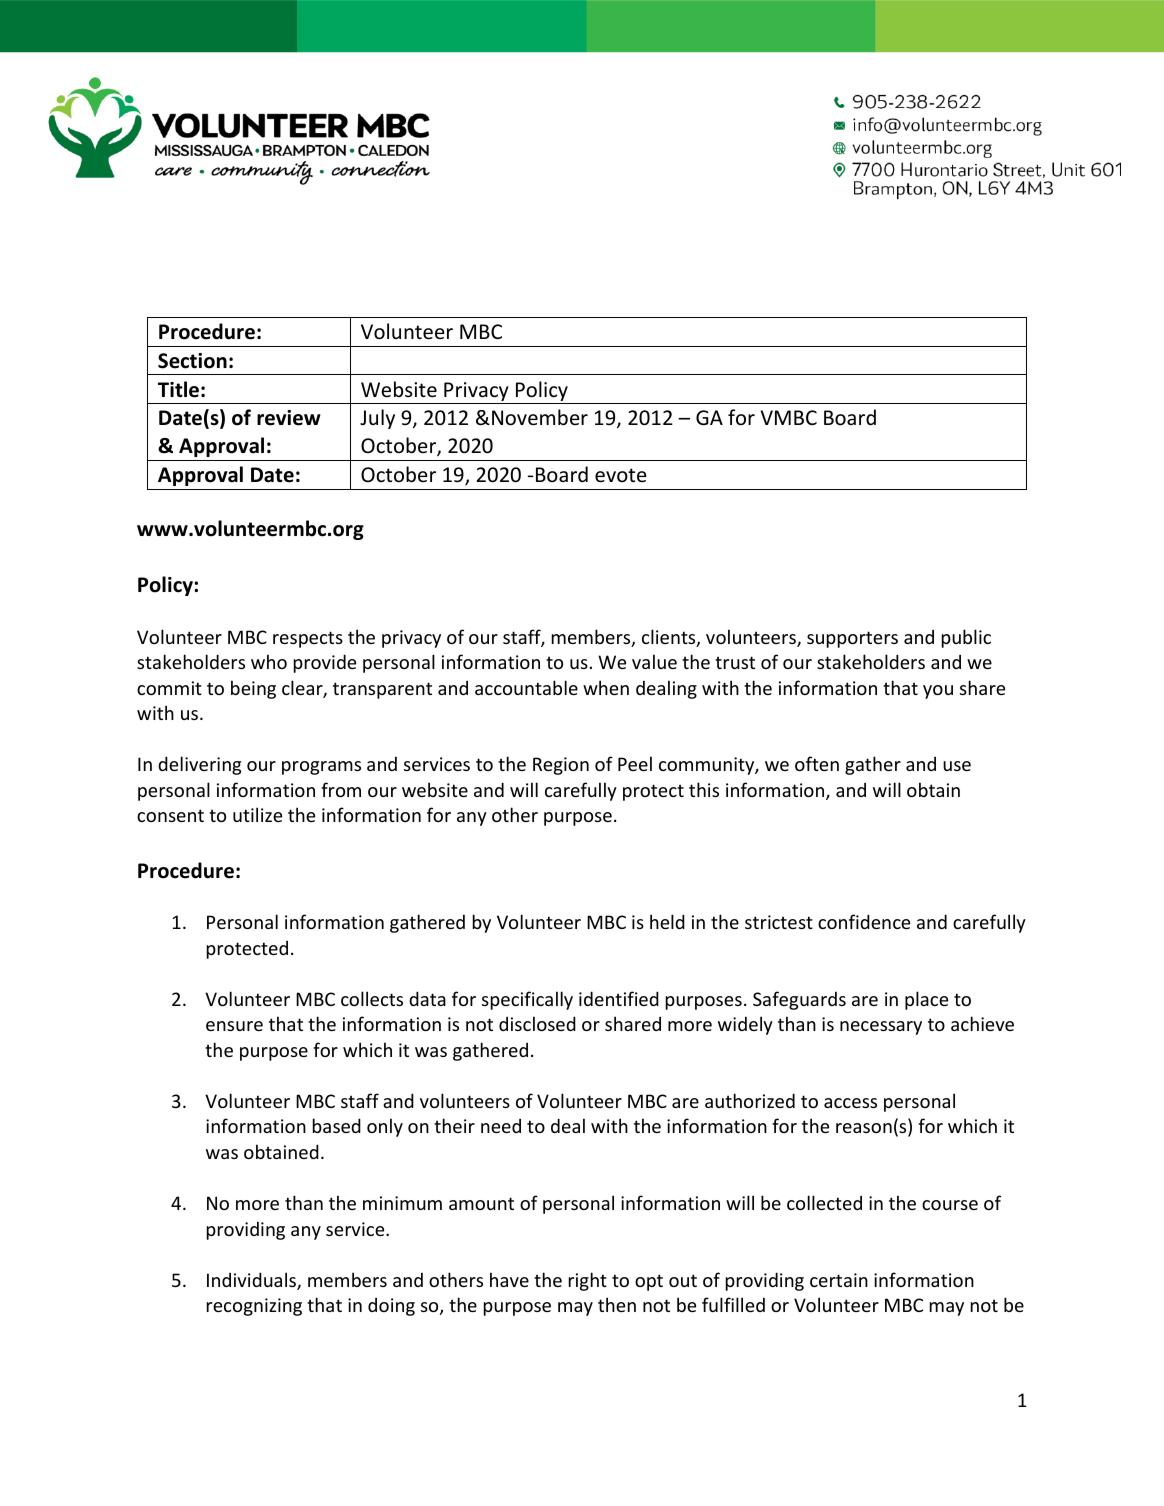 The width and height of the image is (1164, 1506). I want to click on right, so click(588, 1281).
